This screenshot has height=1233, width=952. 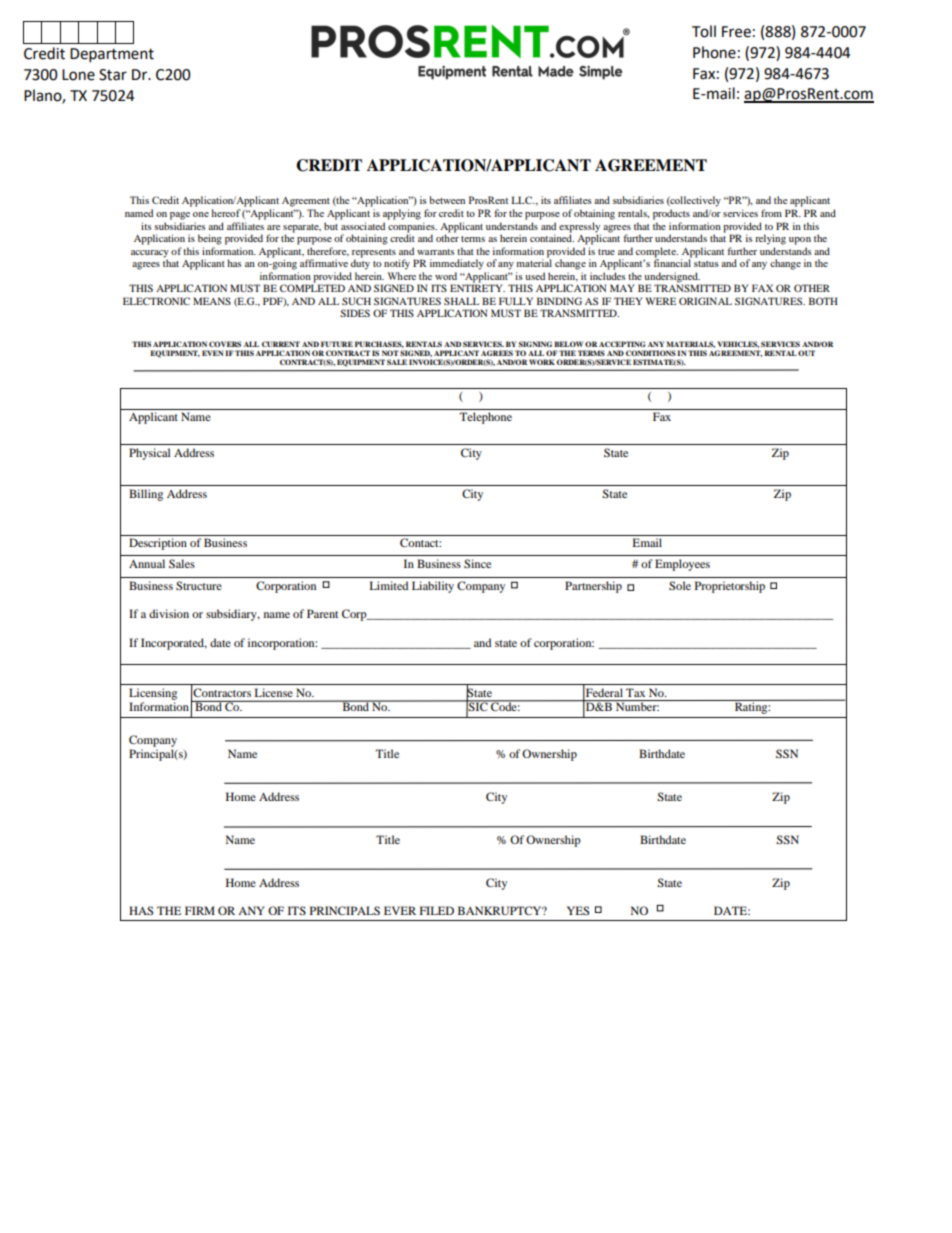 I want to click on Department, so click(x=112, y=55).
